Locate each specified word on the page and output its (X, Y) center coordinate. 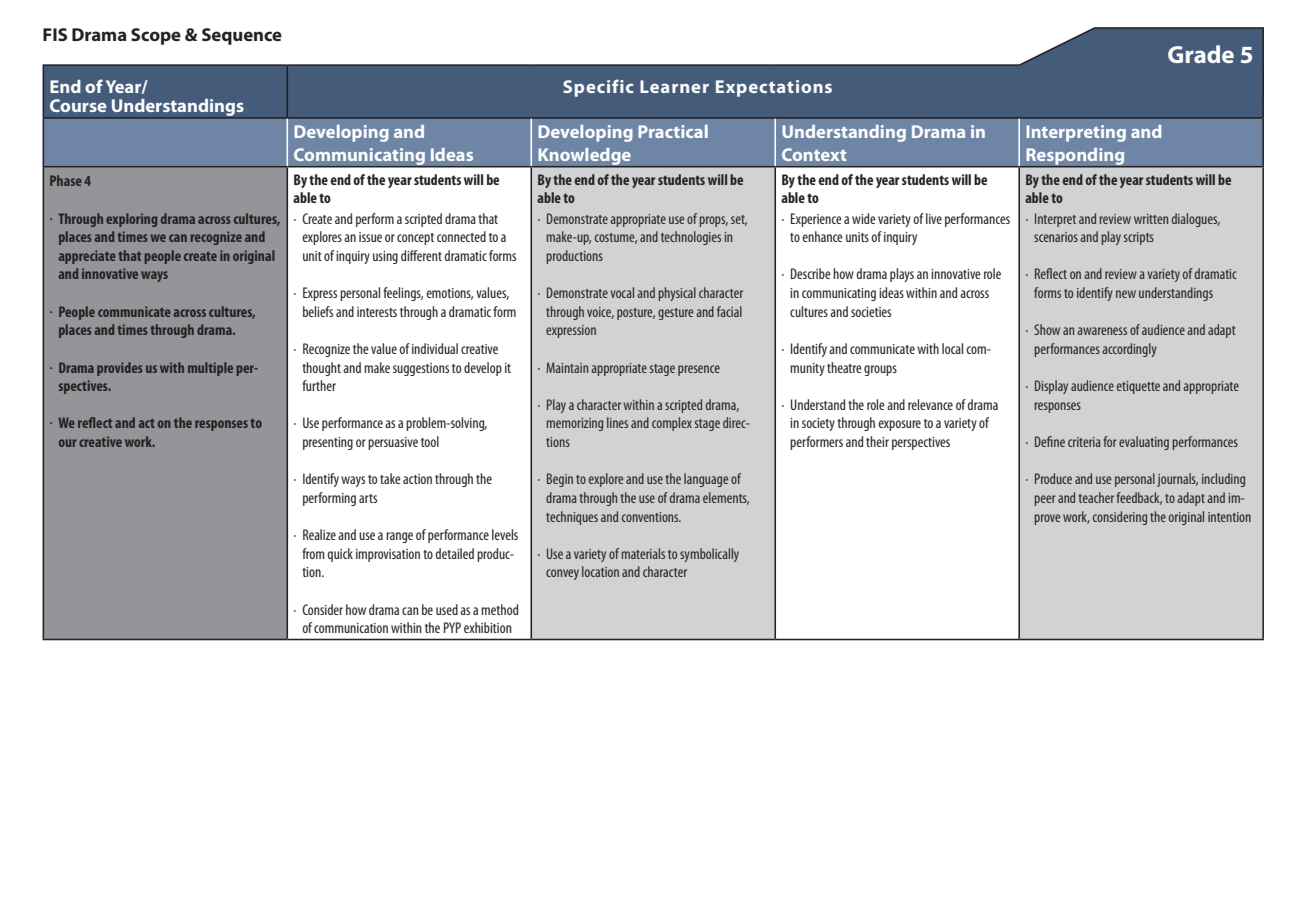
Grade (1201, 54)
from (313, 553)
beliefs (318, 311)
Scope (156, 36)
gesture (675, 314)
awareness (1102, 331)
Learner (674, 86)
